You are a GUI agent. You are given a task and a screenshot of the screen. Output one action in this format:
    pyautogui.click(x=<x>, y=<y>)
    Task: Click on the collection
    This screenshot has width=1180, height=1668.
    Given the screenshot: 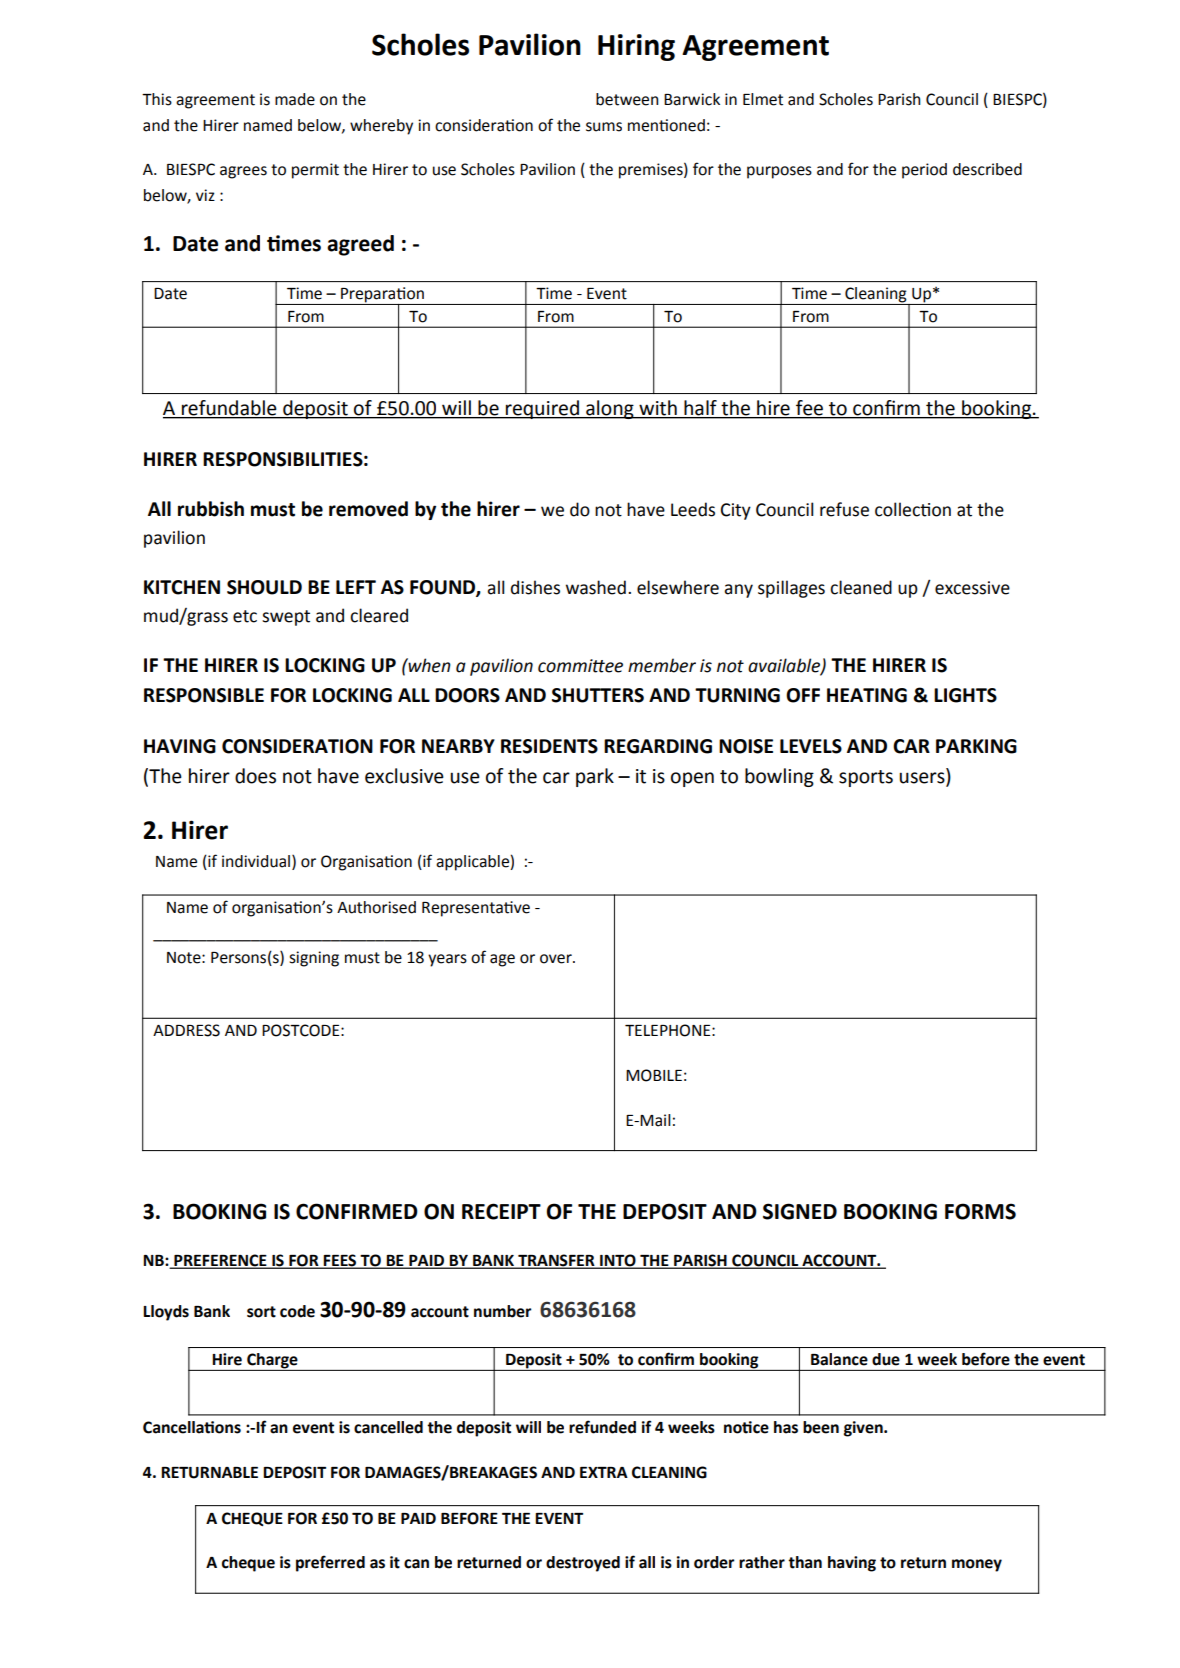 What is the action you would take?
    pyautogui.click(x=913, y=509)
